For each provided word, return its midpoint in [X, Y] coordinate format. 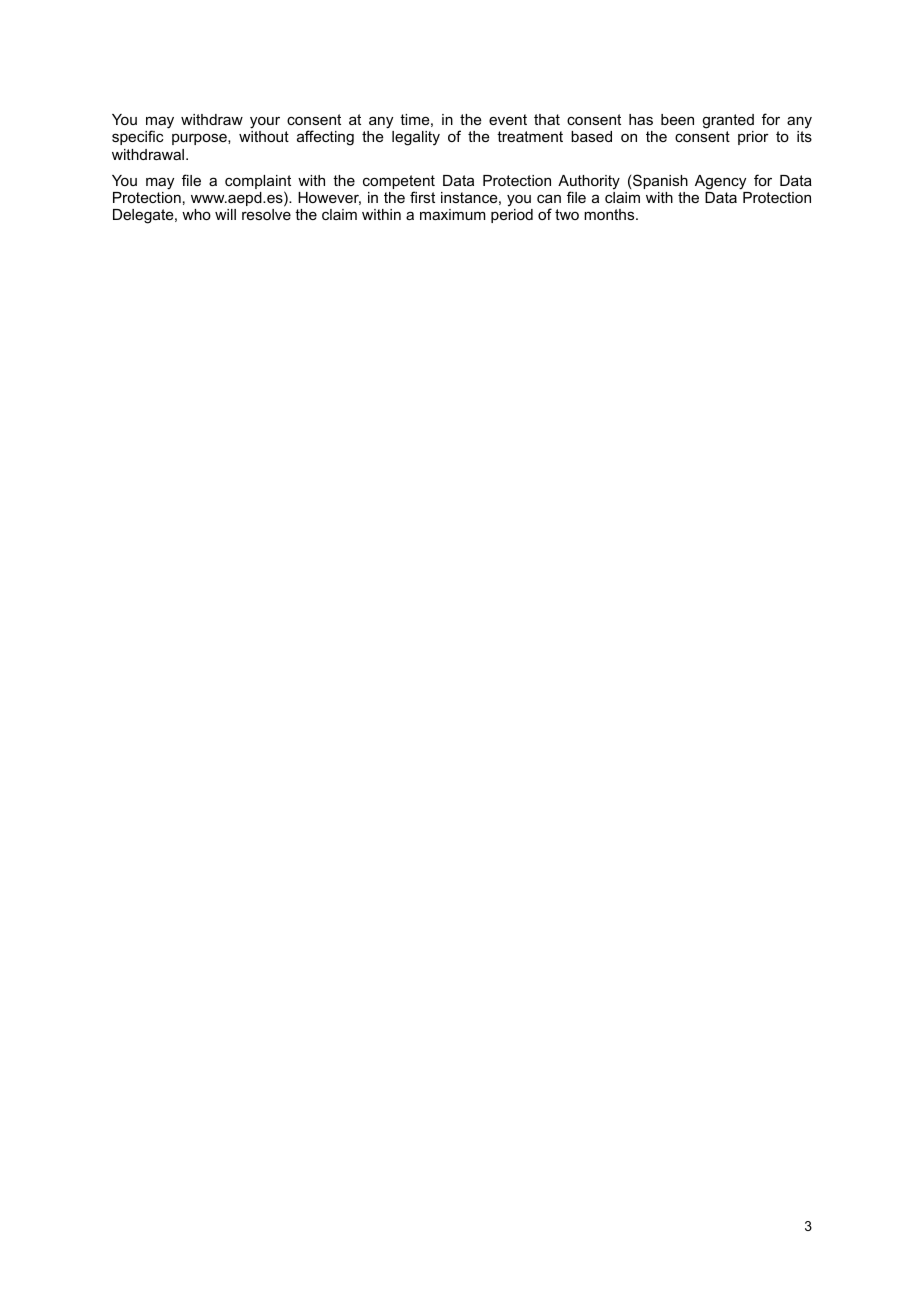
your [265, 124]
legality [416, 138]
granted [728, 123]
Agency [720, 182]
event [508, 119]
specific [138, 137]
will [225, 214]
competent [399, 183]
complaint [258, 183]
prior [753, 138]
